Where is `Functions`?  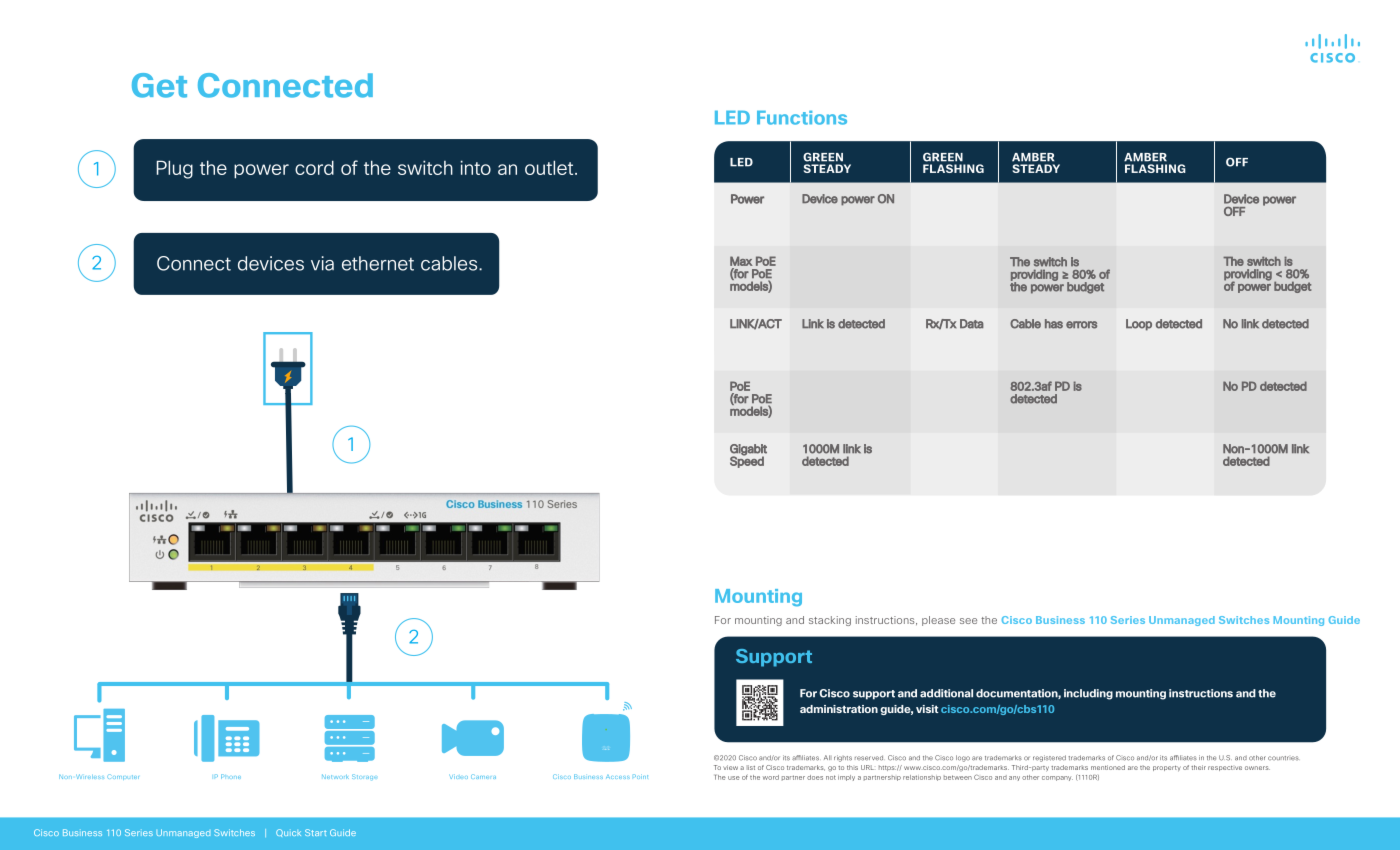 Functions is located at coordinates (802, 118).
